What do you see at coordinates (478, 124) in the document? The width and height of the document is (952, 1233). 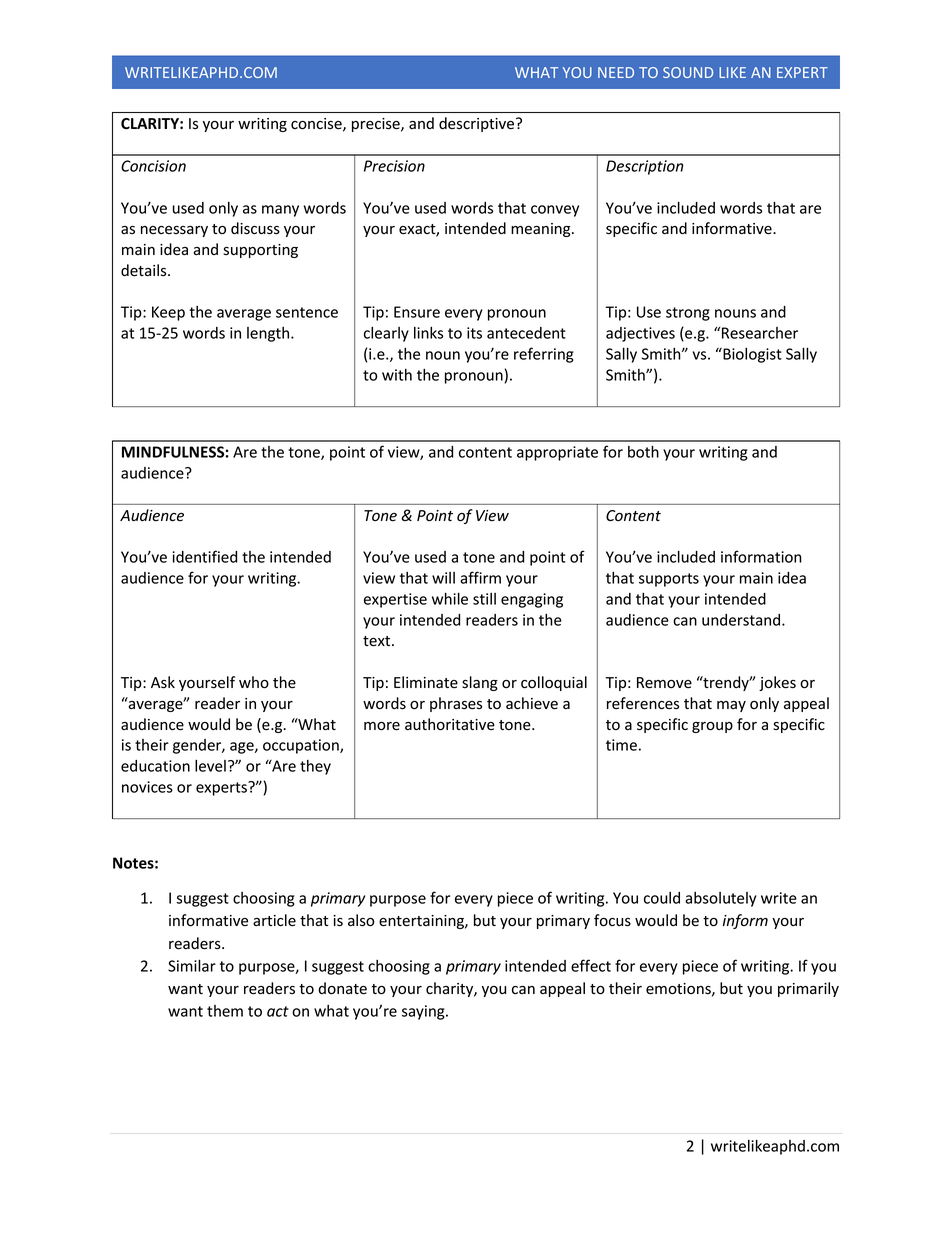 I see `descriptive` at bounding box center [478, 124].
